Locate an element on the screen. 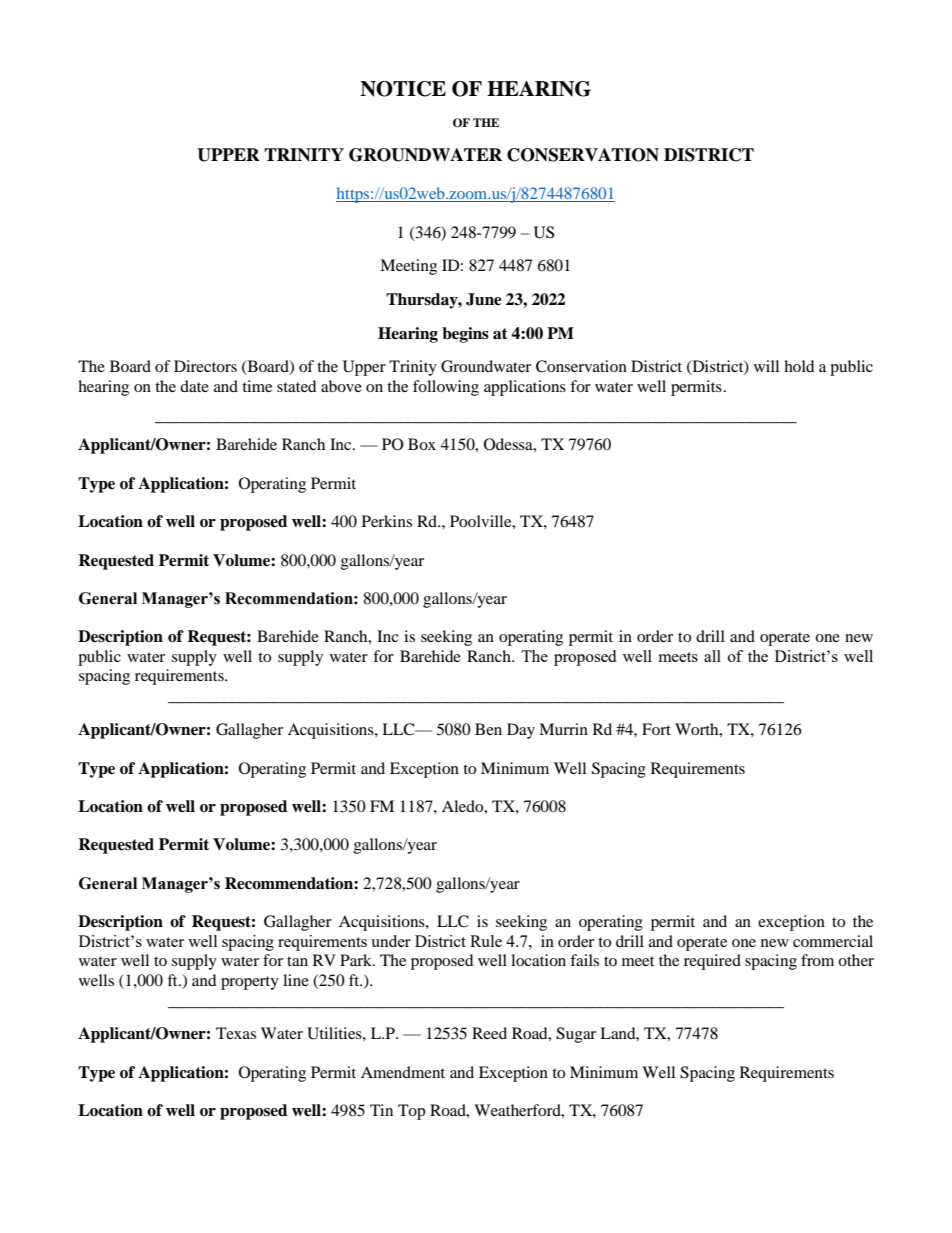  tan is located at coordinates (297, 961).
